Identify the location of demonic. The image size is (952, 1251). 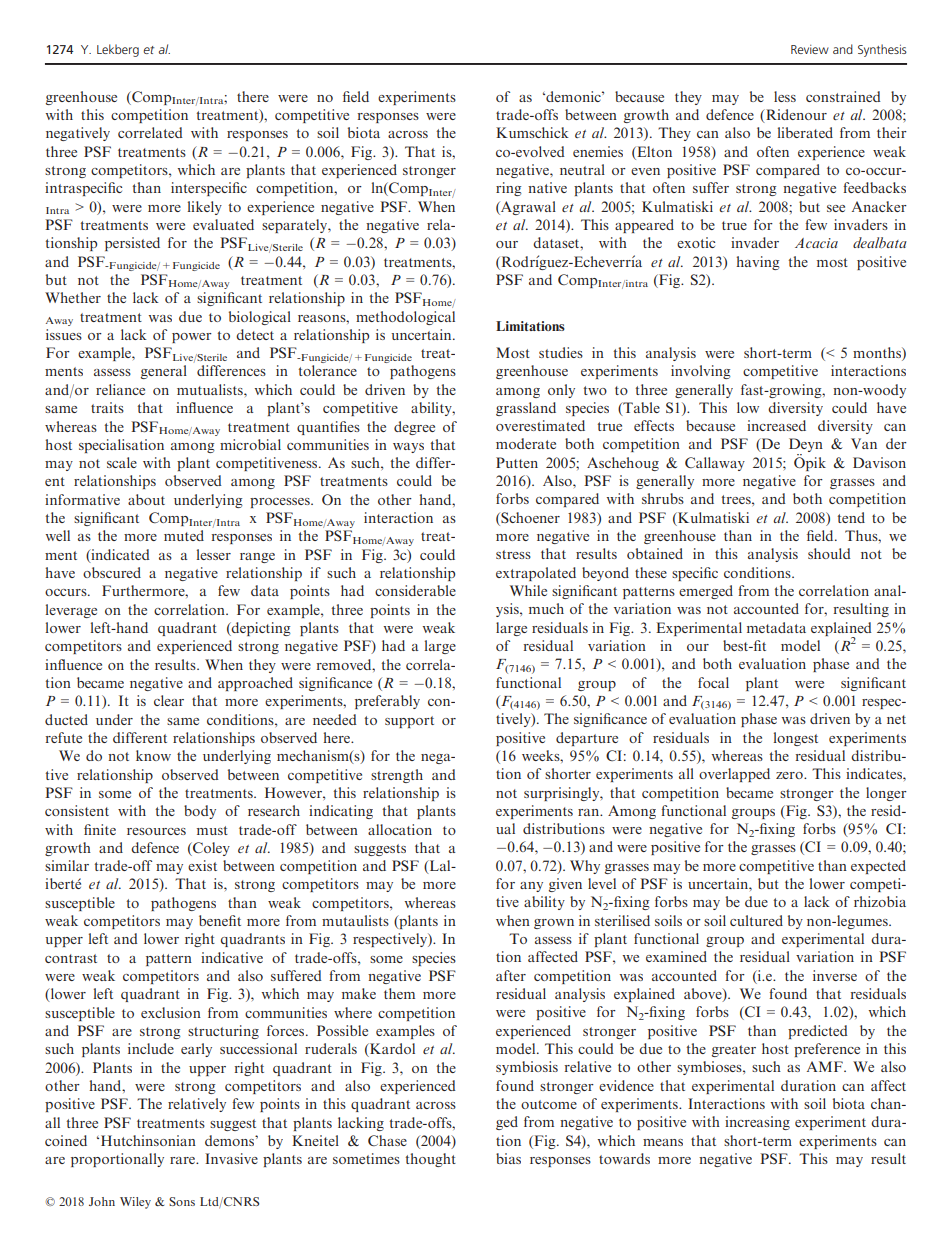
(573, 96).
